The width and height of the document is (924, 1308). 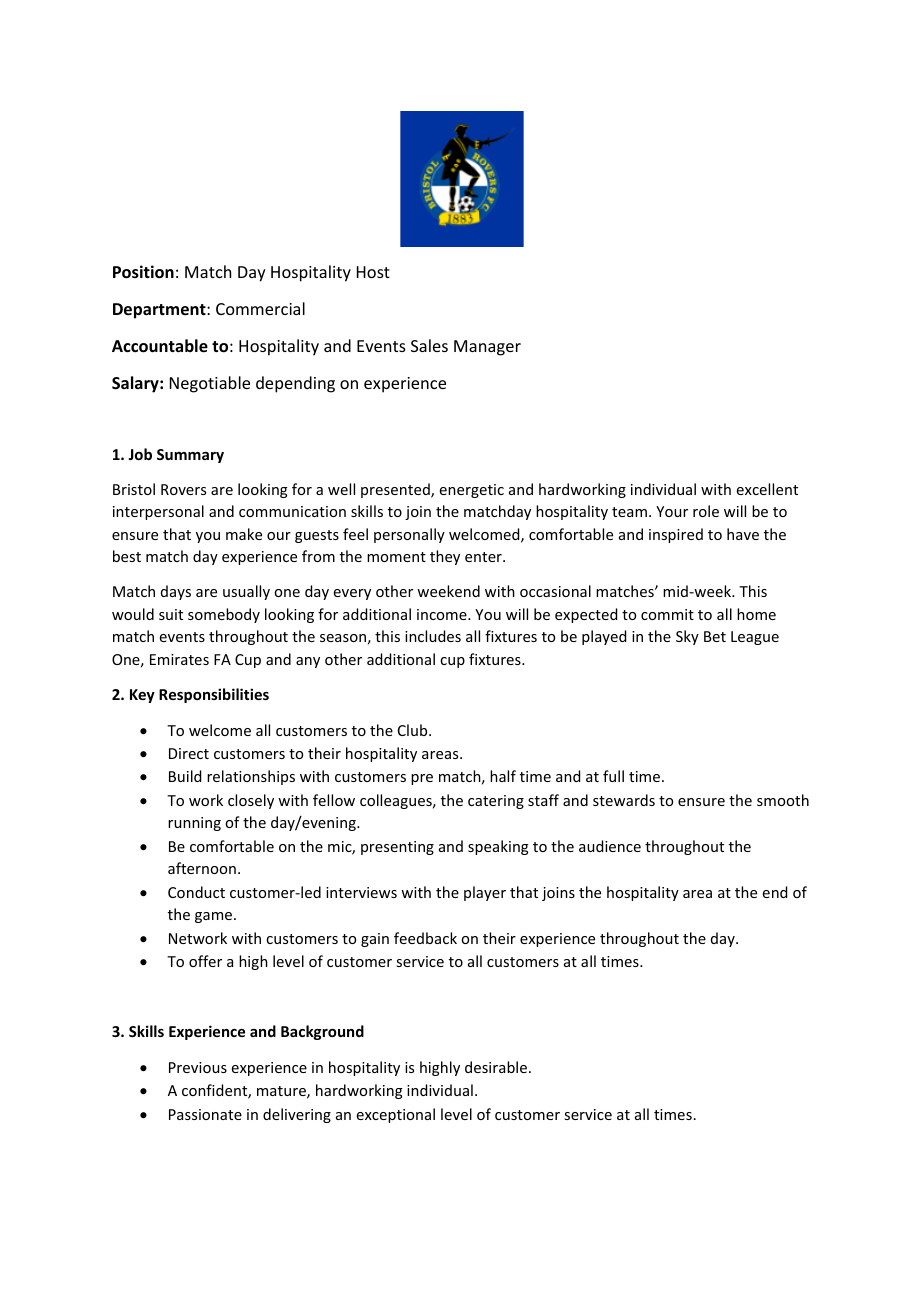 What do you see at coordinates (429, 345) in the document?
I see `Sales` at bounding box center [429, 345].
